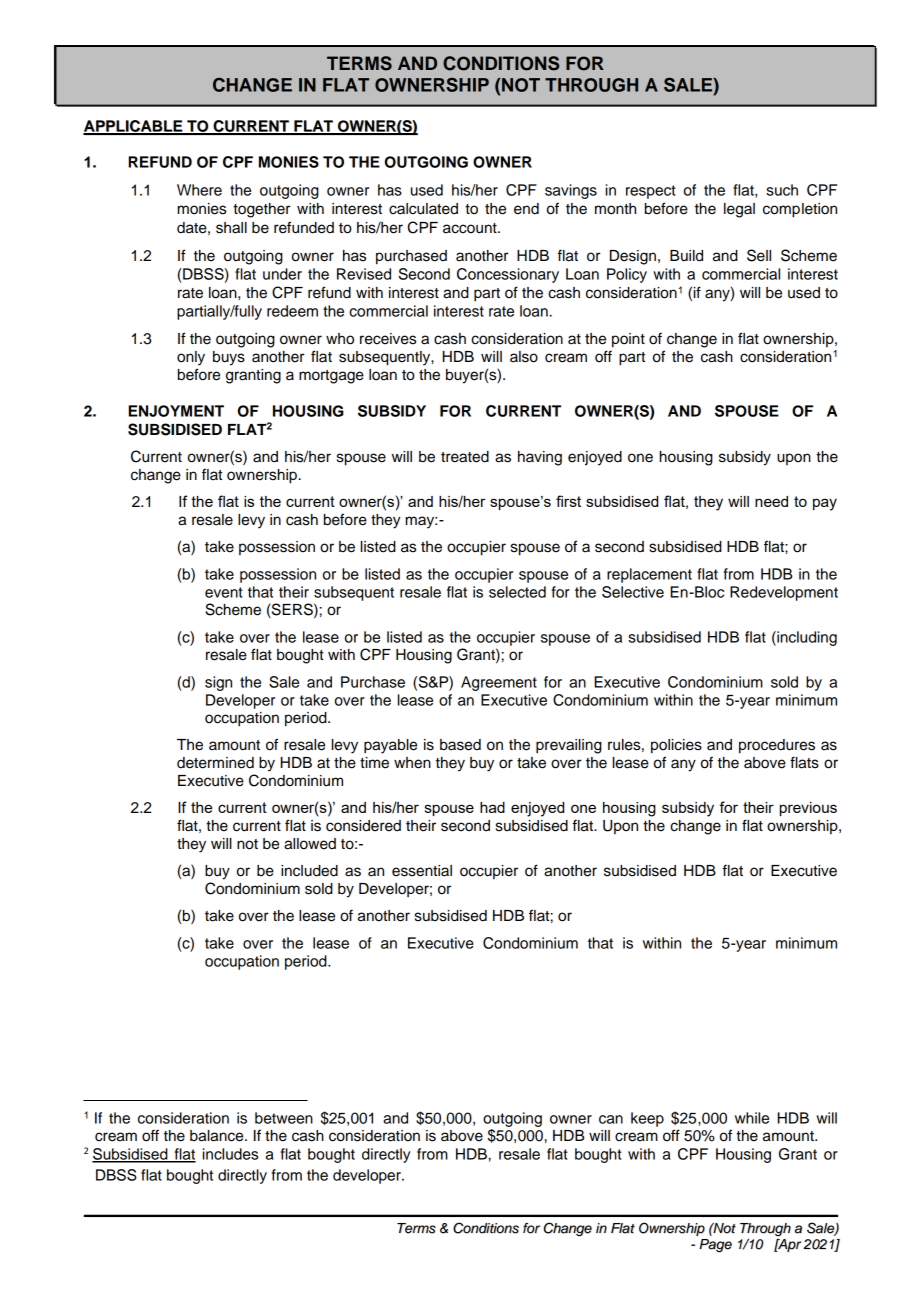 The image size is (924, 1308). I want to click on together, so click(261, 210).
